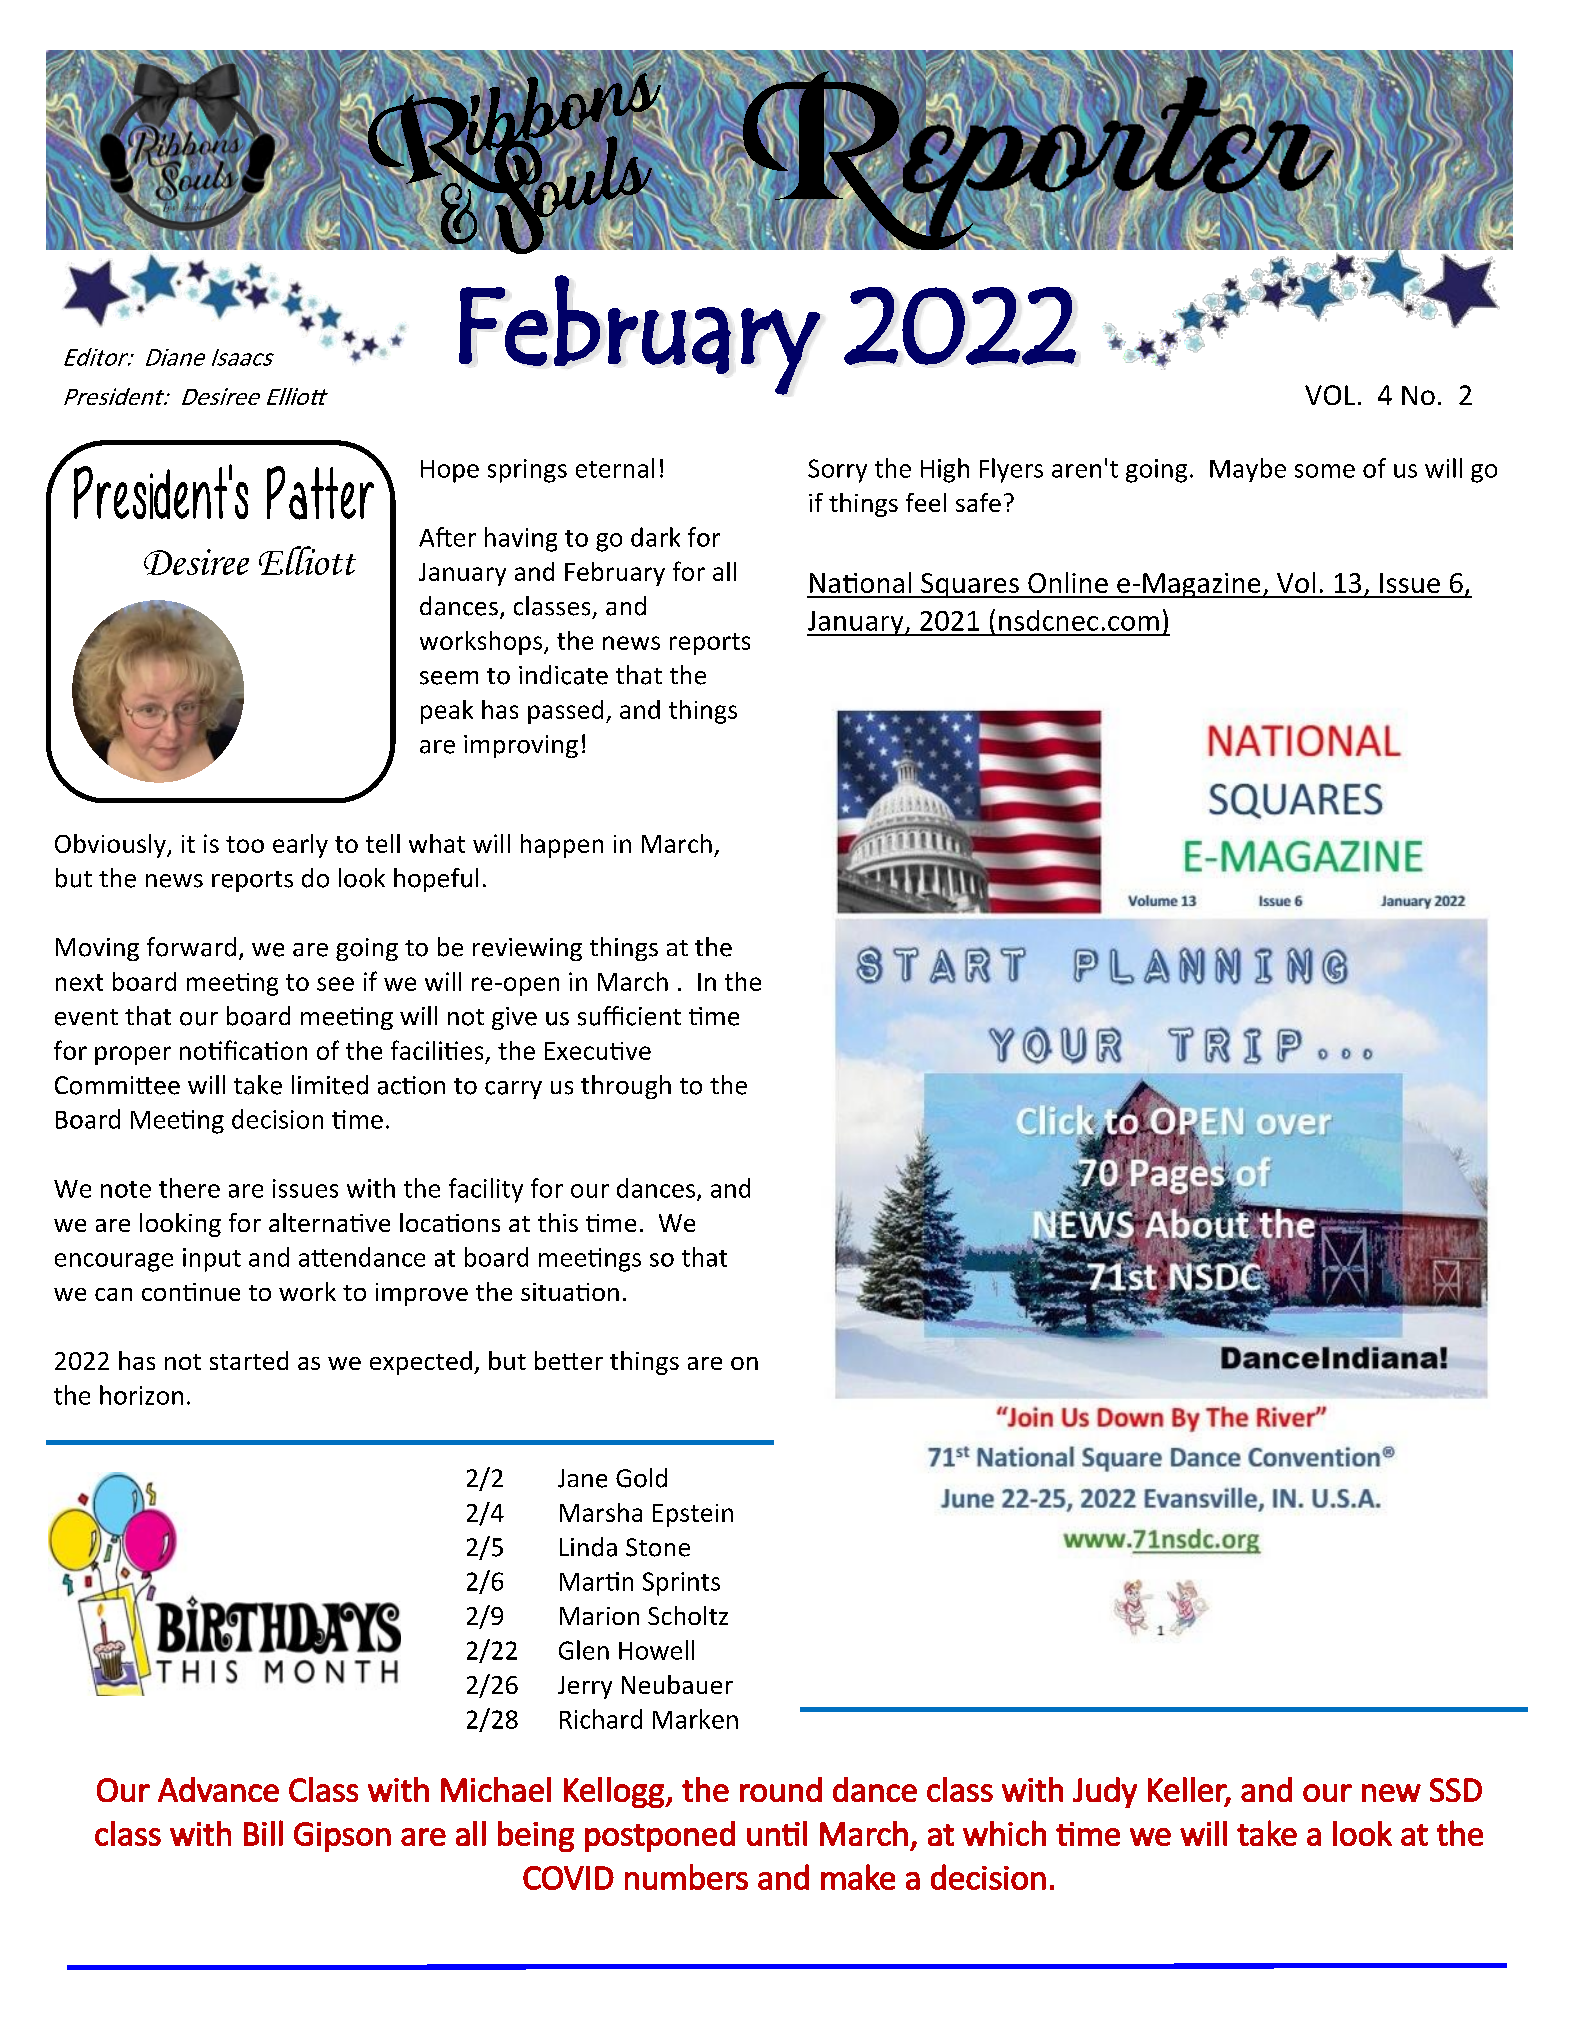 The height and width of the image is (2033, 1571). I want to click on through, so click(626, 1087).
